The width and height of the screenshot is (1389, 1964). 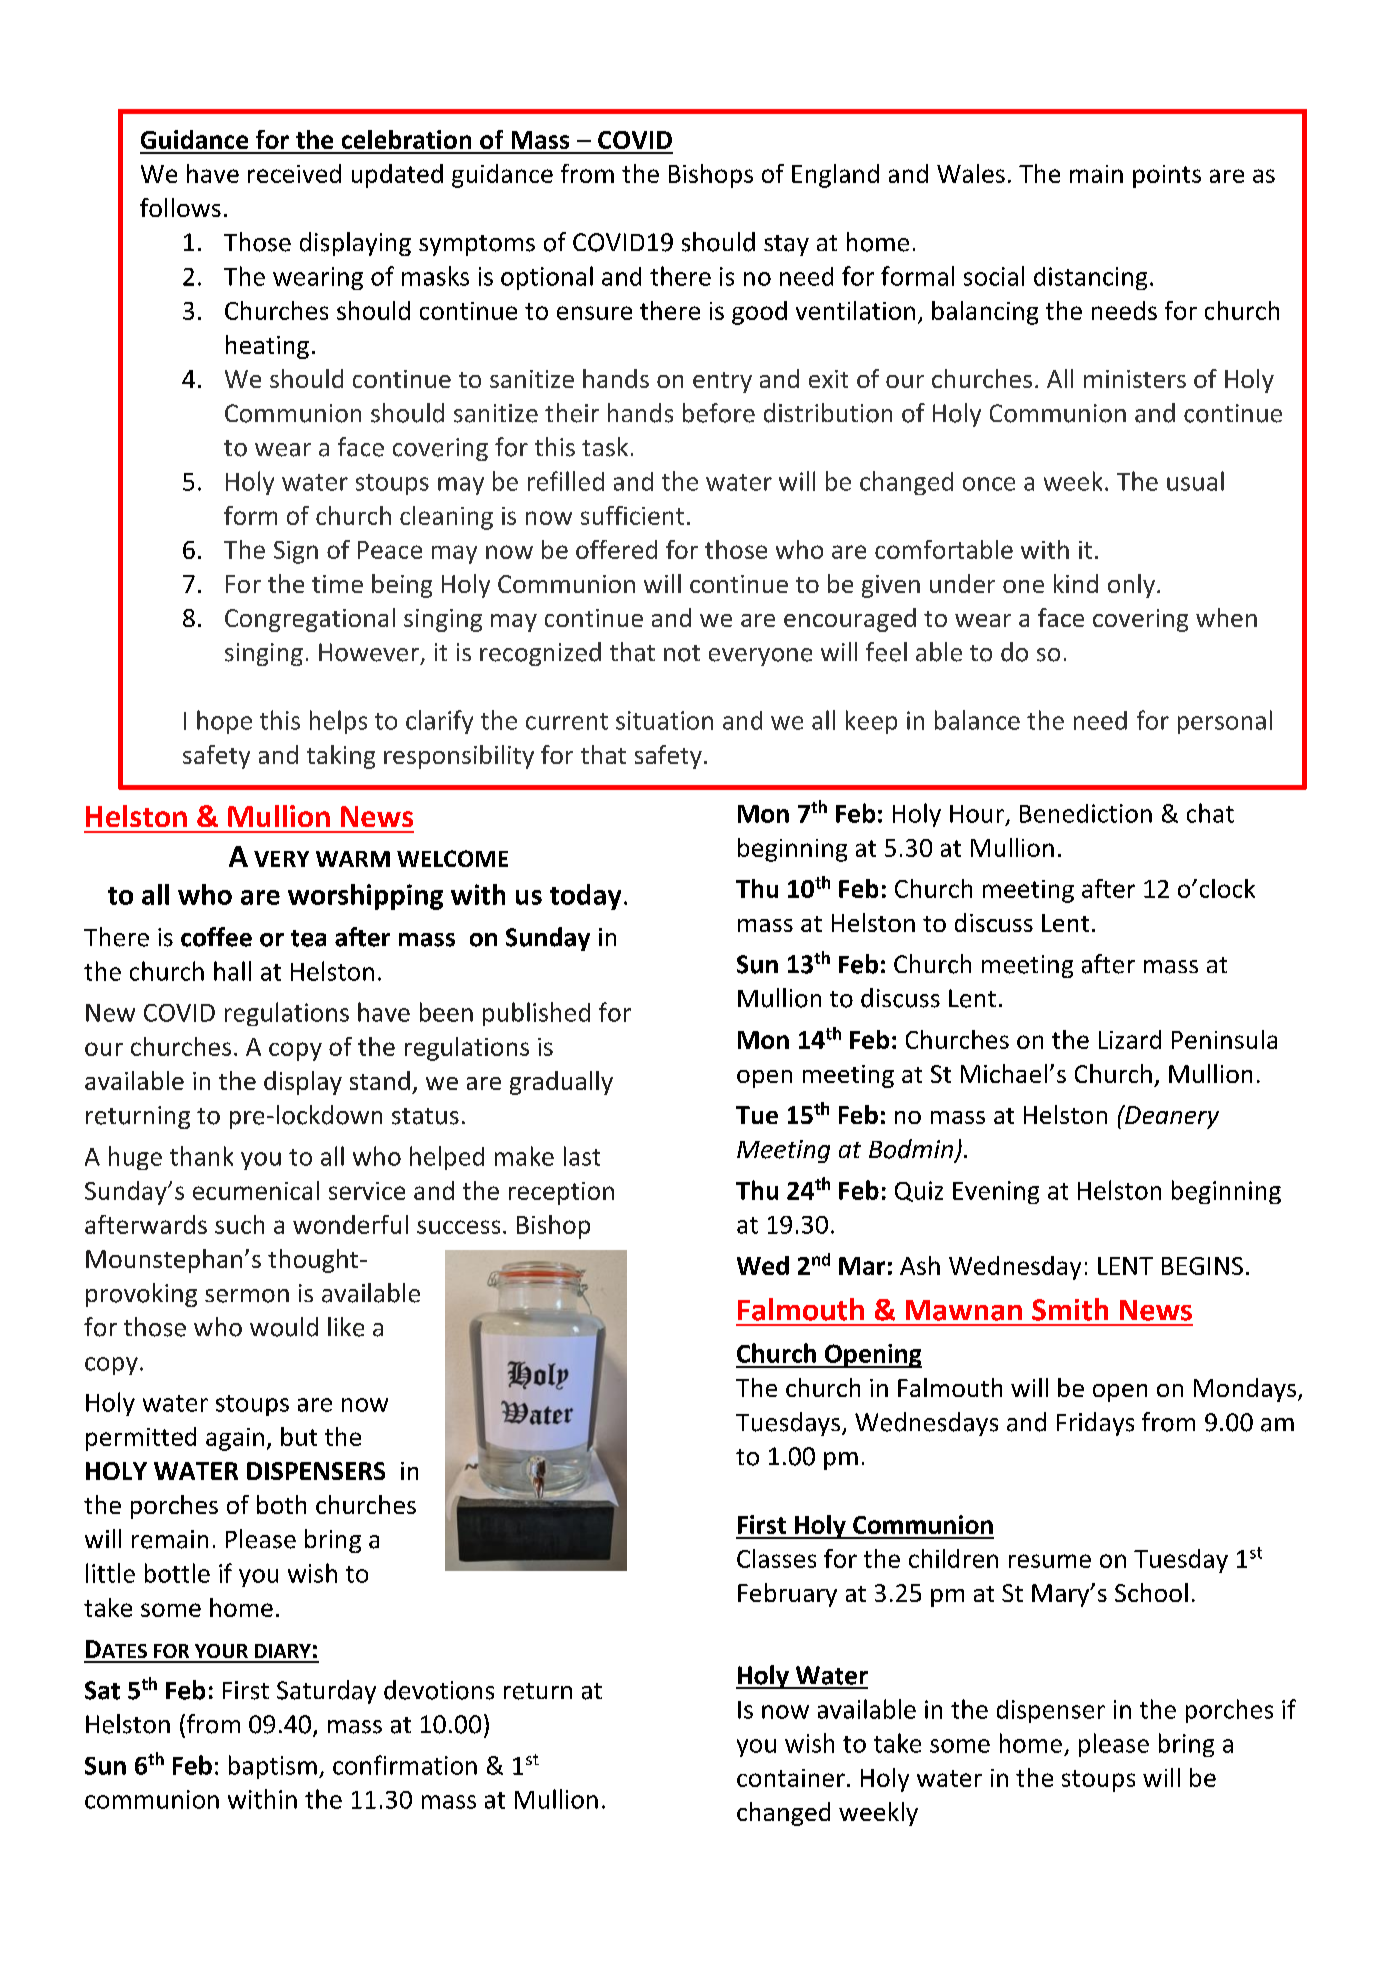 What do you see at coordinates (1167, 176) in the screenshot?
I see `points` at bounding box center [1167, 176].
